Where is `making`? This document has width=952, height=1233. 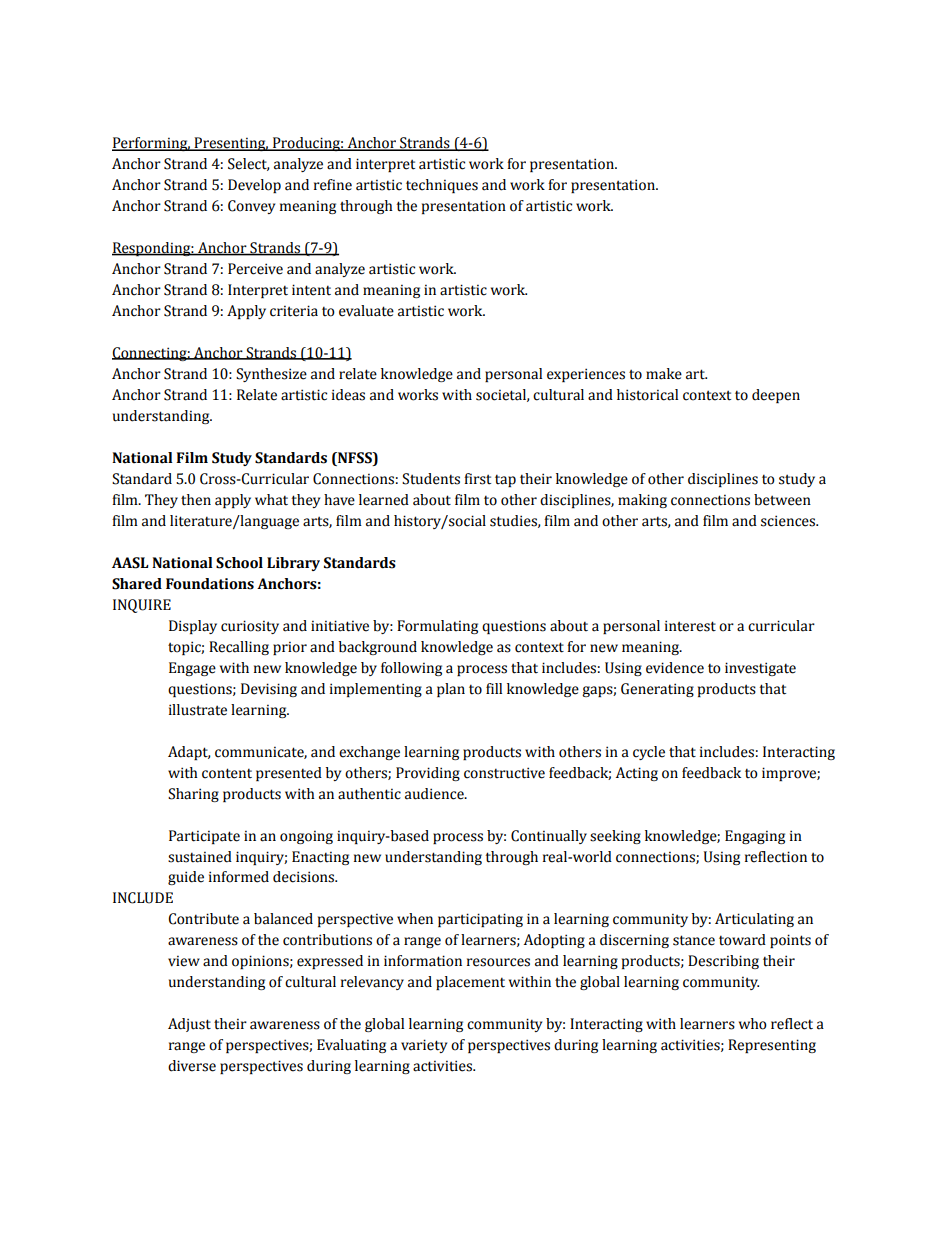 making is located at coordinates (642, 501).
